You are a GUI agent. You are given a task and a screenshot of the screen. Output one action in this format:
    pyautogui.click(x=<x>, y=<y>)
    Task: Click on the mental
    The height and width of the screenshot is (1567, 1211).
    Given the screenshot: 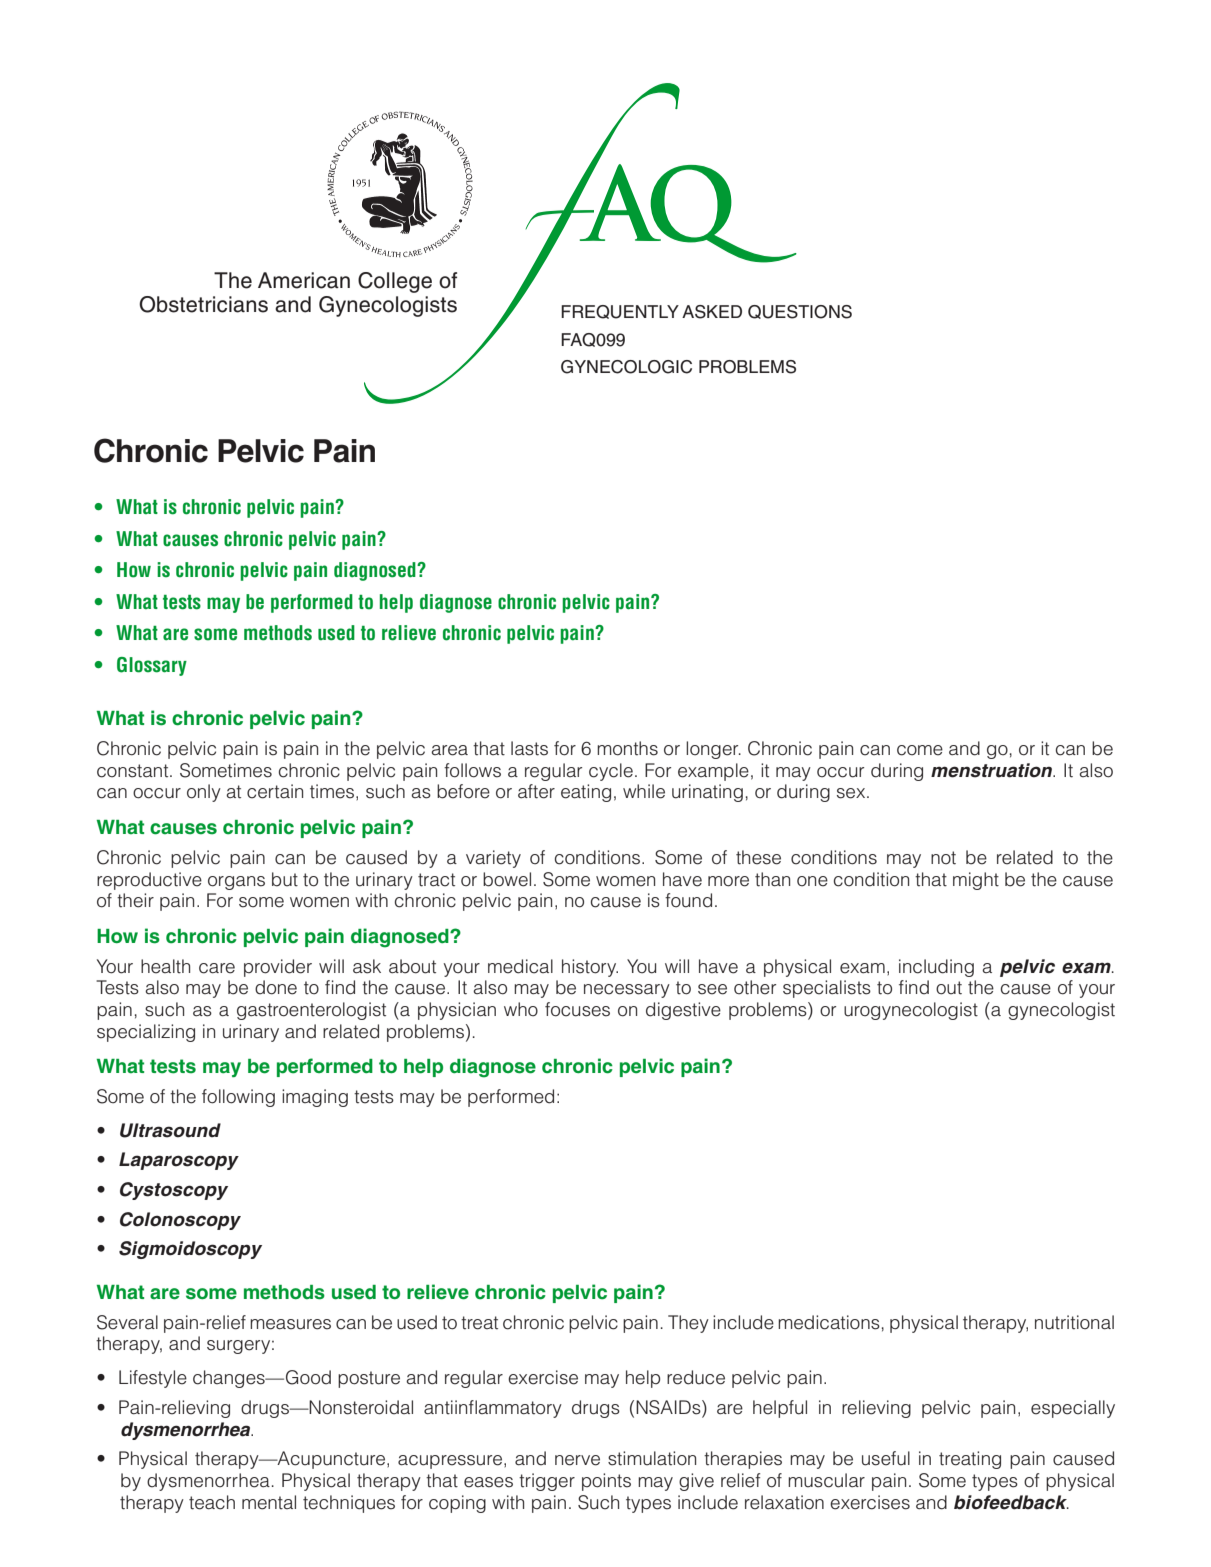 What is the action you would take?
    pyautogui.click(x=269, y=1502)
